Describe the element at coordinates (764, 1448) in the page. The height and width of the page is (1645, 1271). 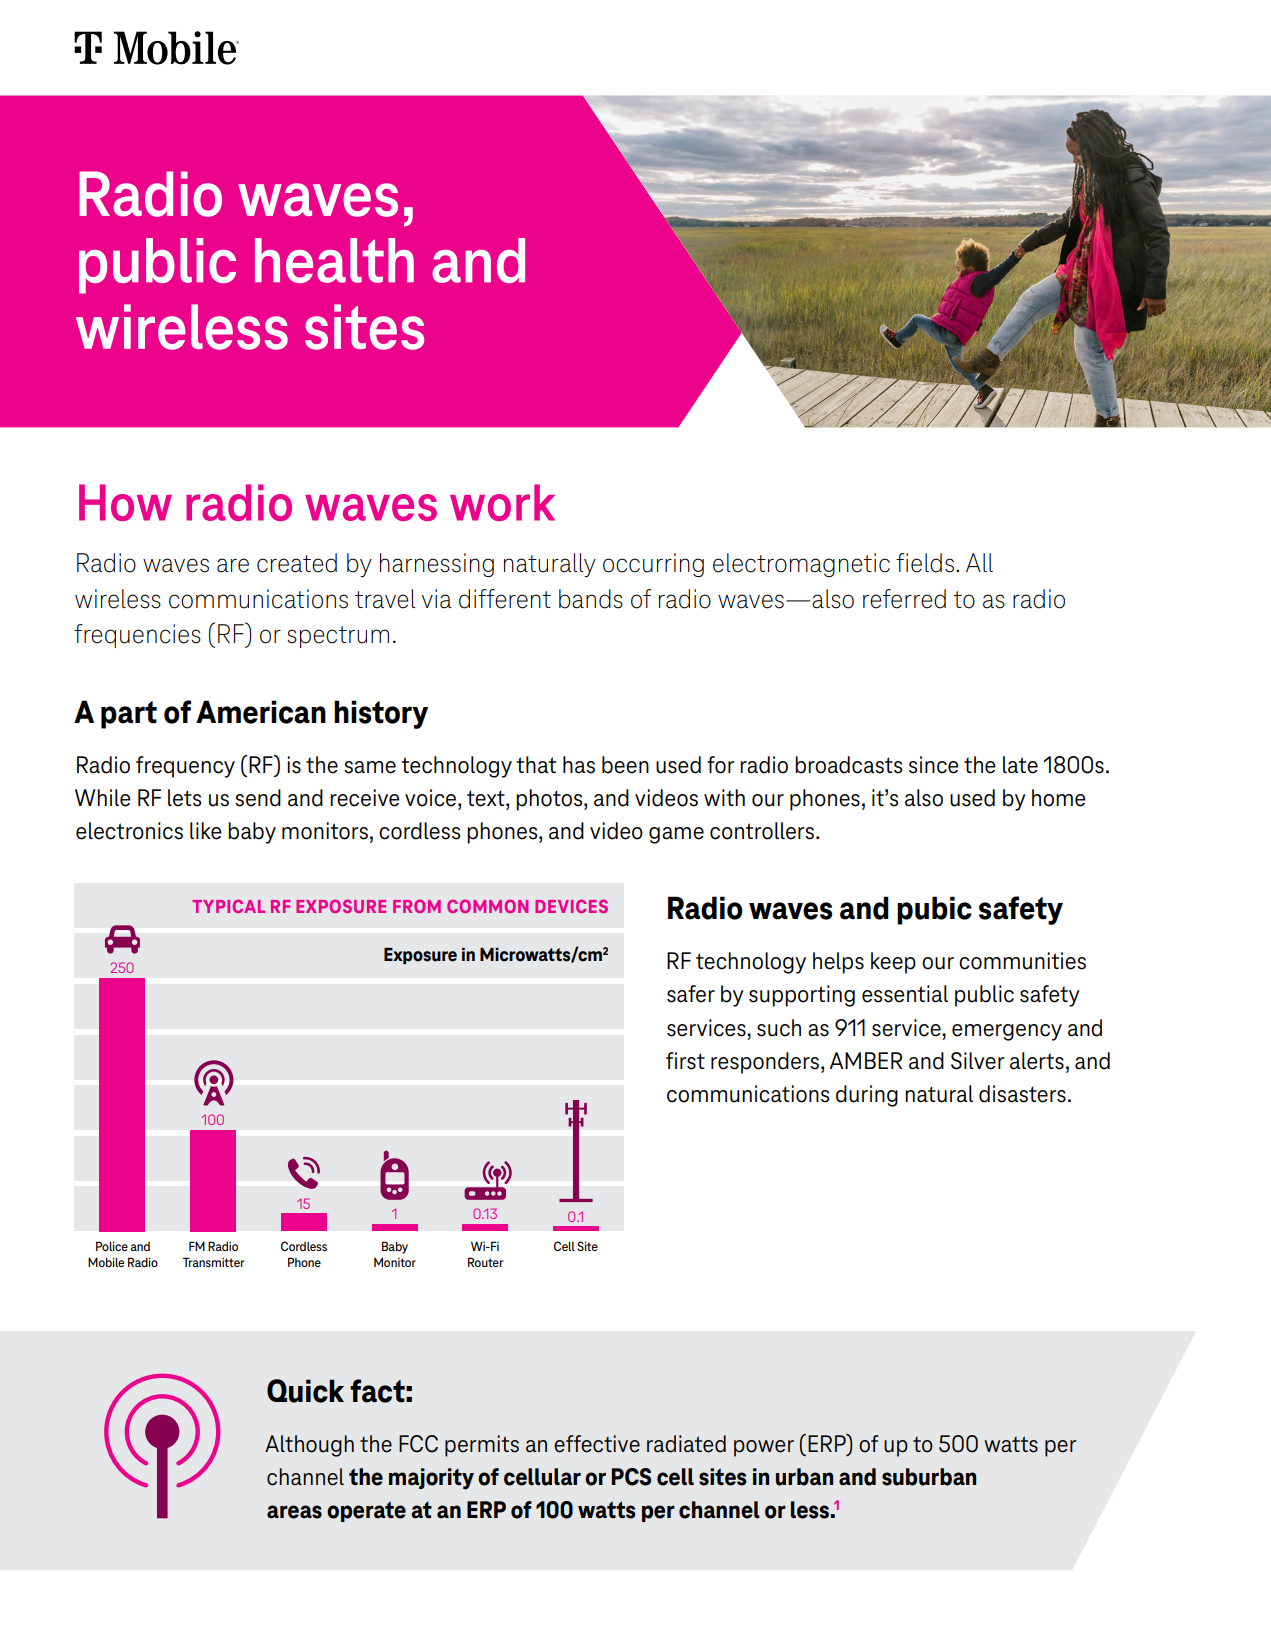
I see `power` at that location.
